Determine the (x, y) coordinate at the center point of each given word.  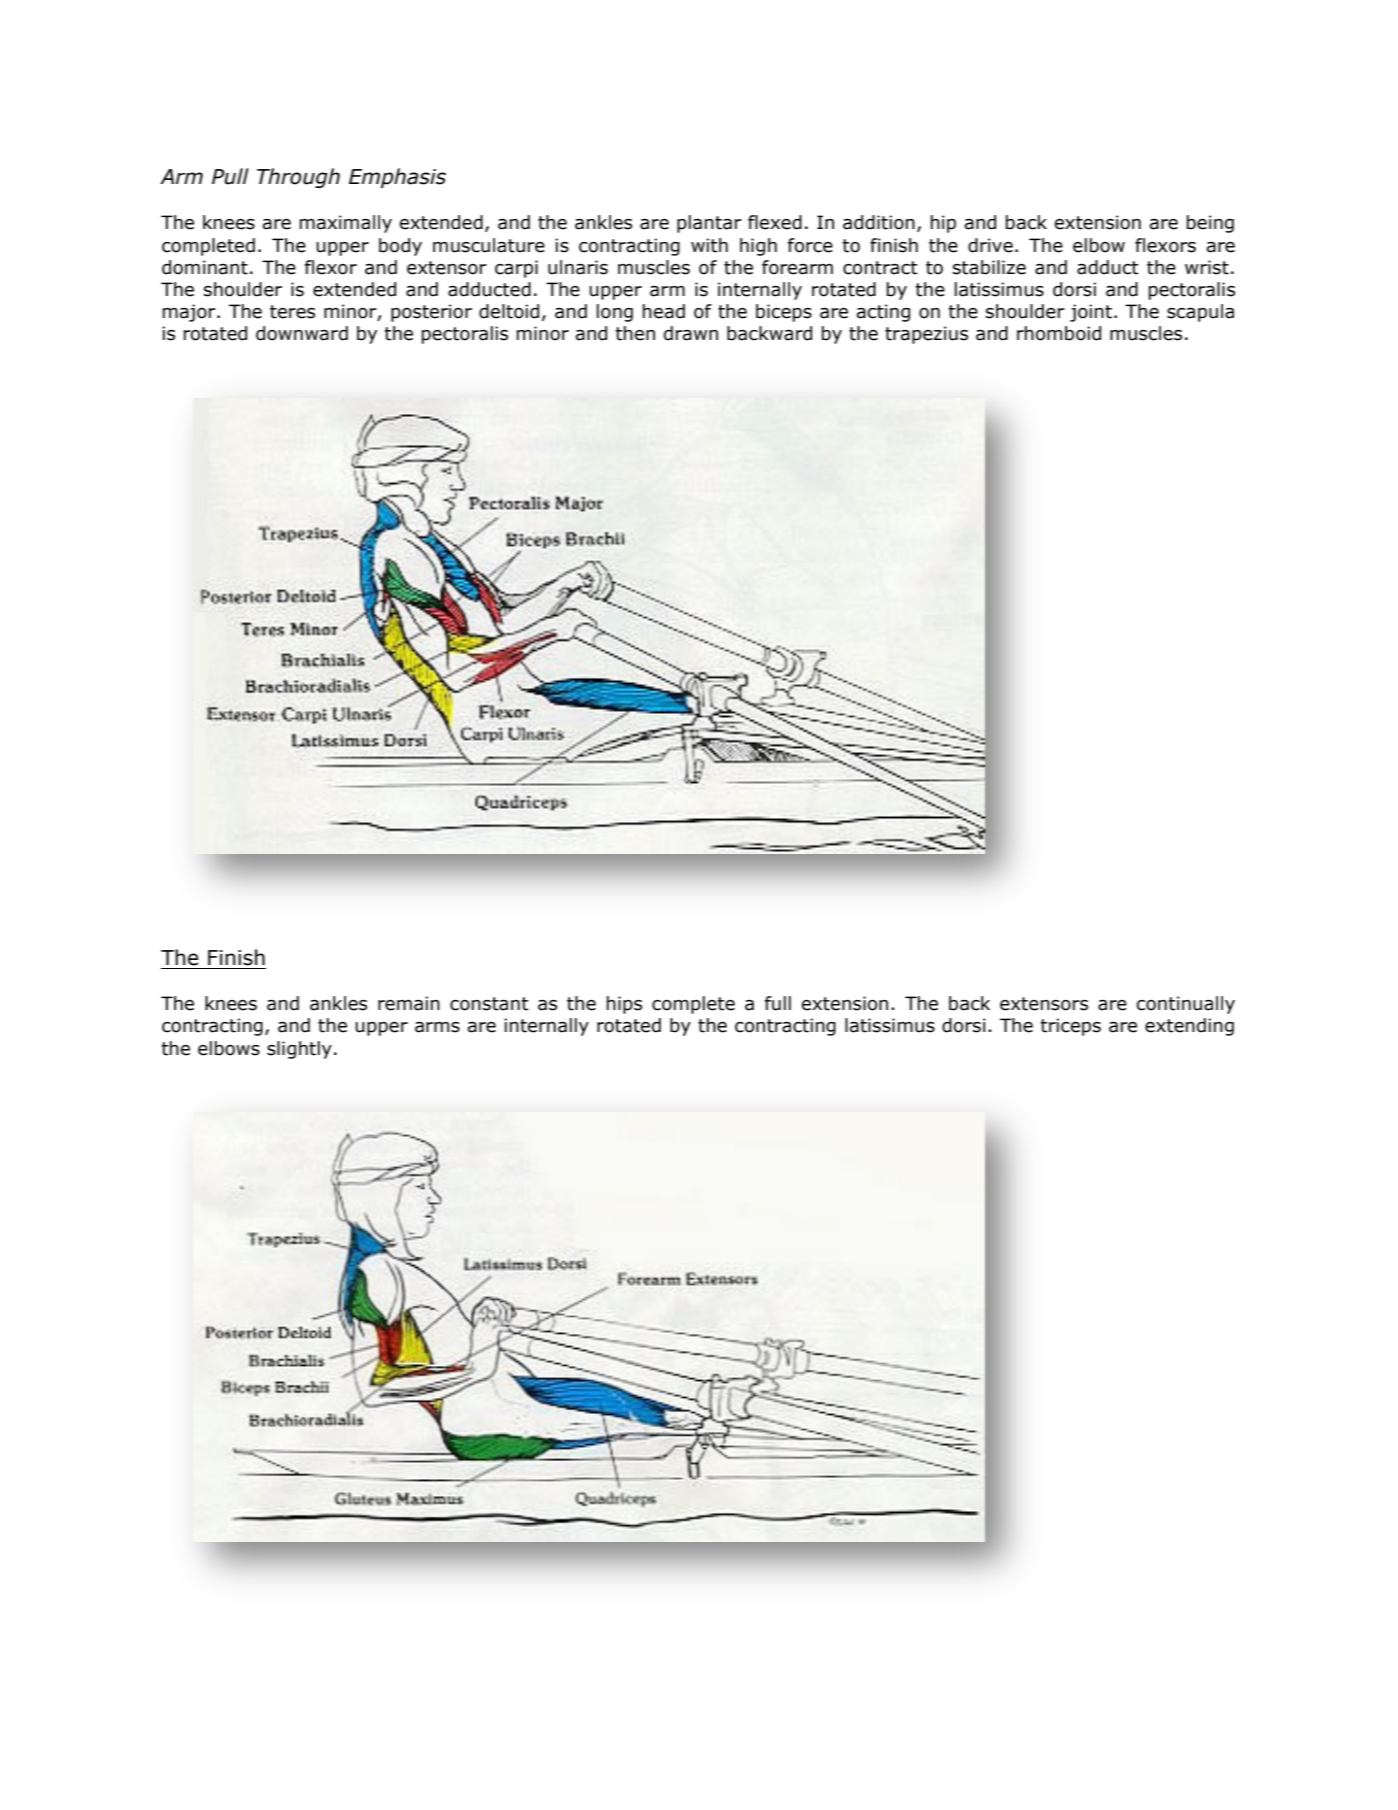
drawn (691, 333)
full (778, 1003)
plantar (709, 224)
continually (1186, 1005)
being (1210, 224)
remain (409, 1003)
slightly (299, 1050)
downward (302, 333)
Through (298, 178)
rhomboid (1059, 333)
